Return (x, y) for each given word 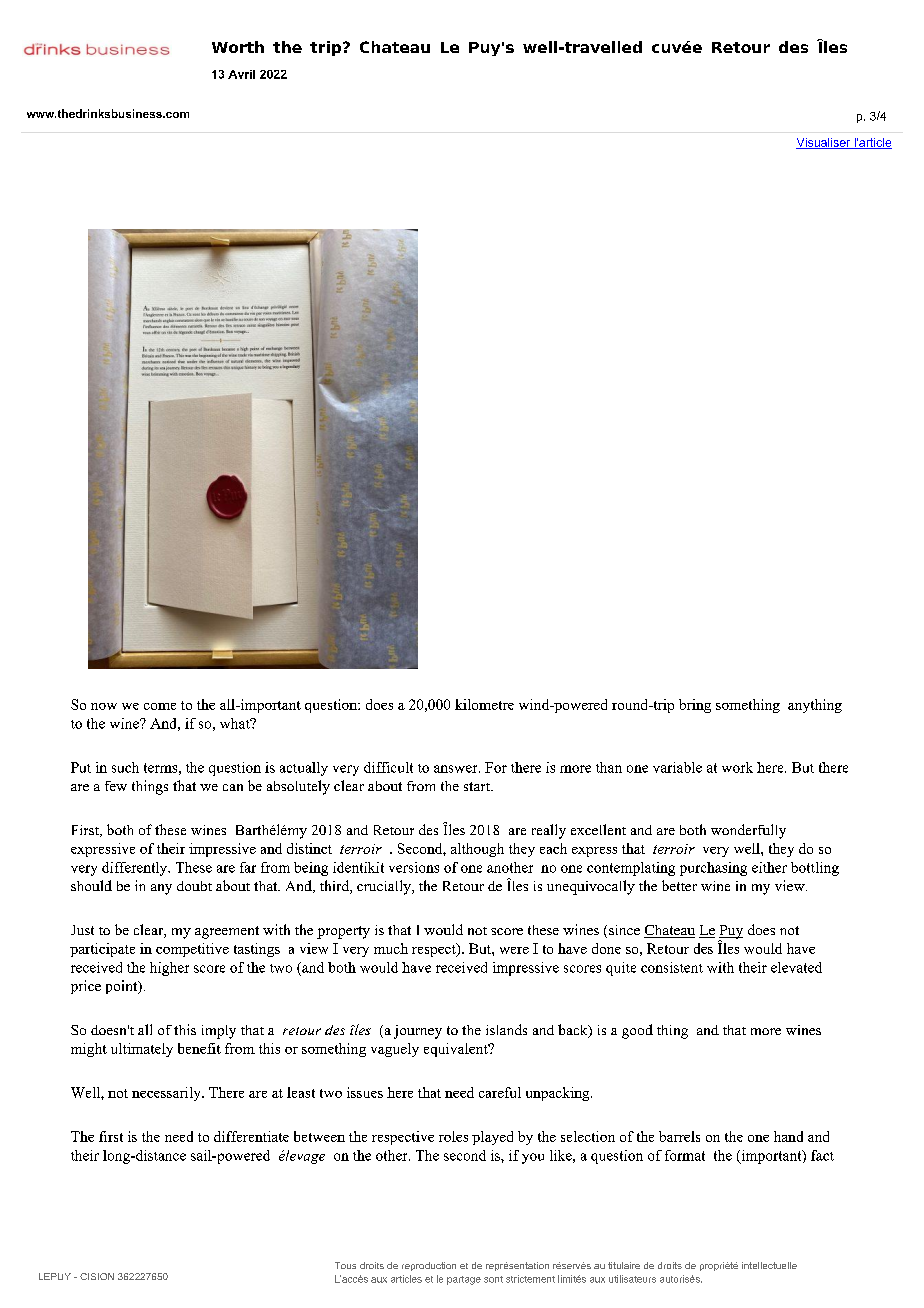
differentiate (251, 1136)
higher (169, 969)
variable (677, 767)
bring (695, 706)
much (391, 948)
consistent (672, 967)
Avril (241, 74)
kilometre (484, 704)
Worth (238, 47)
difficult (388, 767)
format (685, 1155)
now (104, 706)
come (160, 706)
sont (493, 1279)
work (737, 767)
